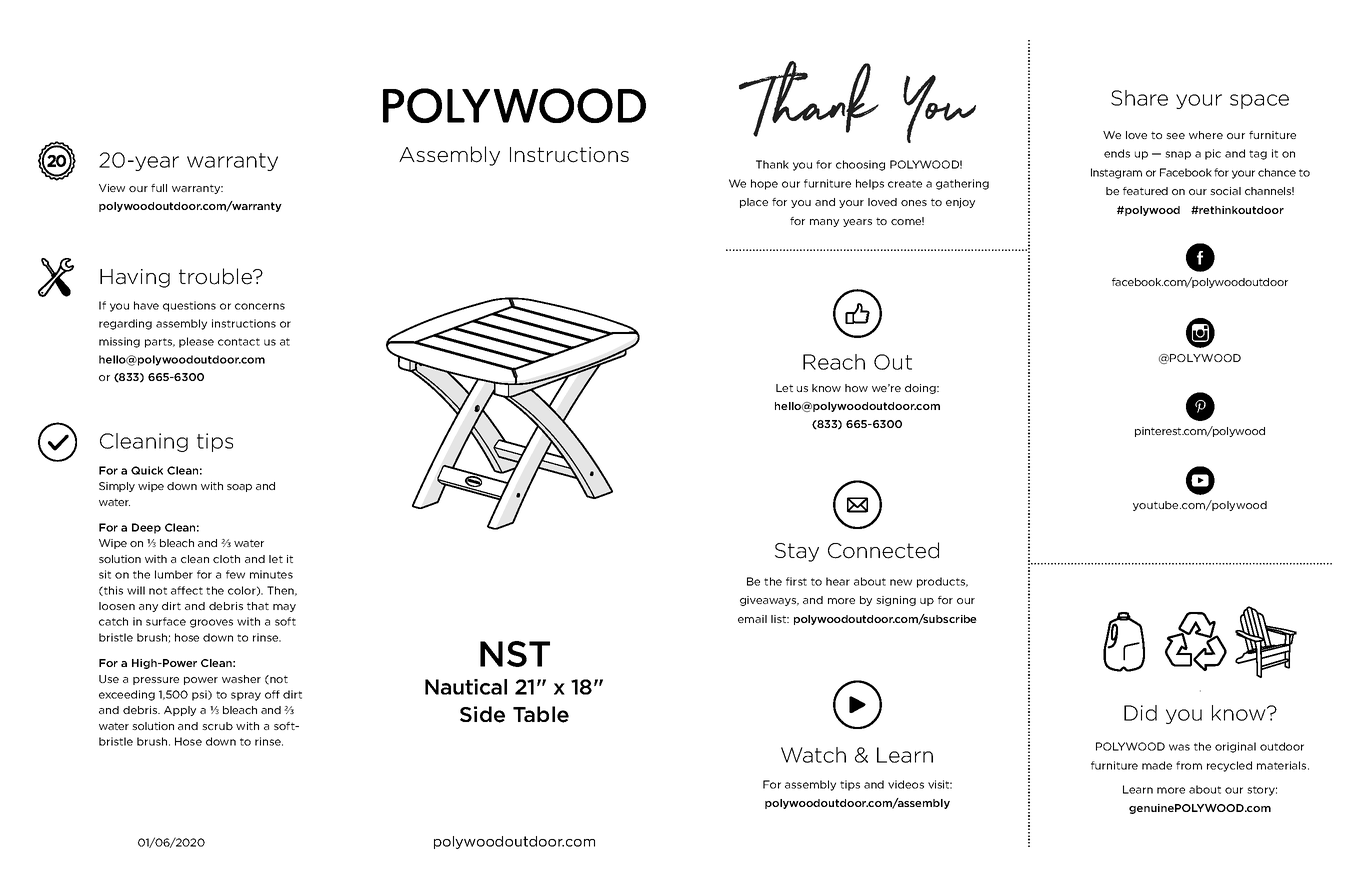 Image resolution: width=1372 pixels, height=887 pixels. I want to click on Stay, so click(797, 552).
